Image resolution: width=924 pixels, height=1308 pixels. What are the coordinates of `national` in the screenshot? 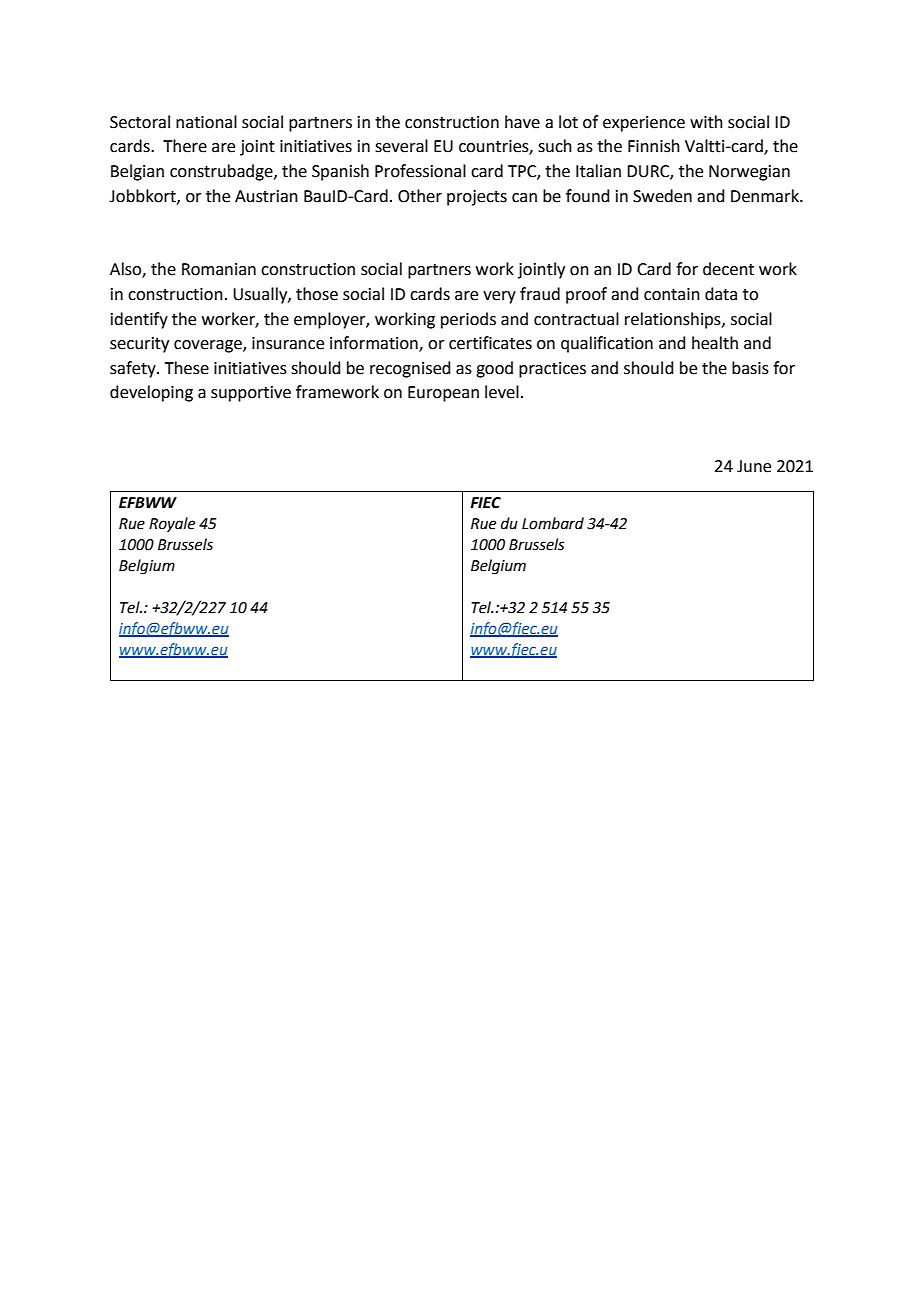 It's located at (206, 122).
